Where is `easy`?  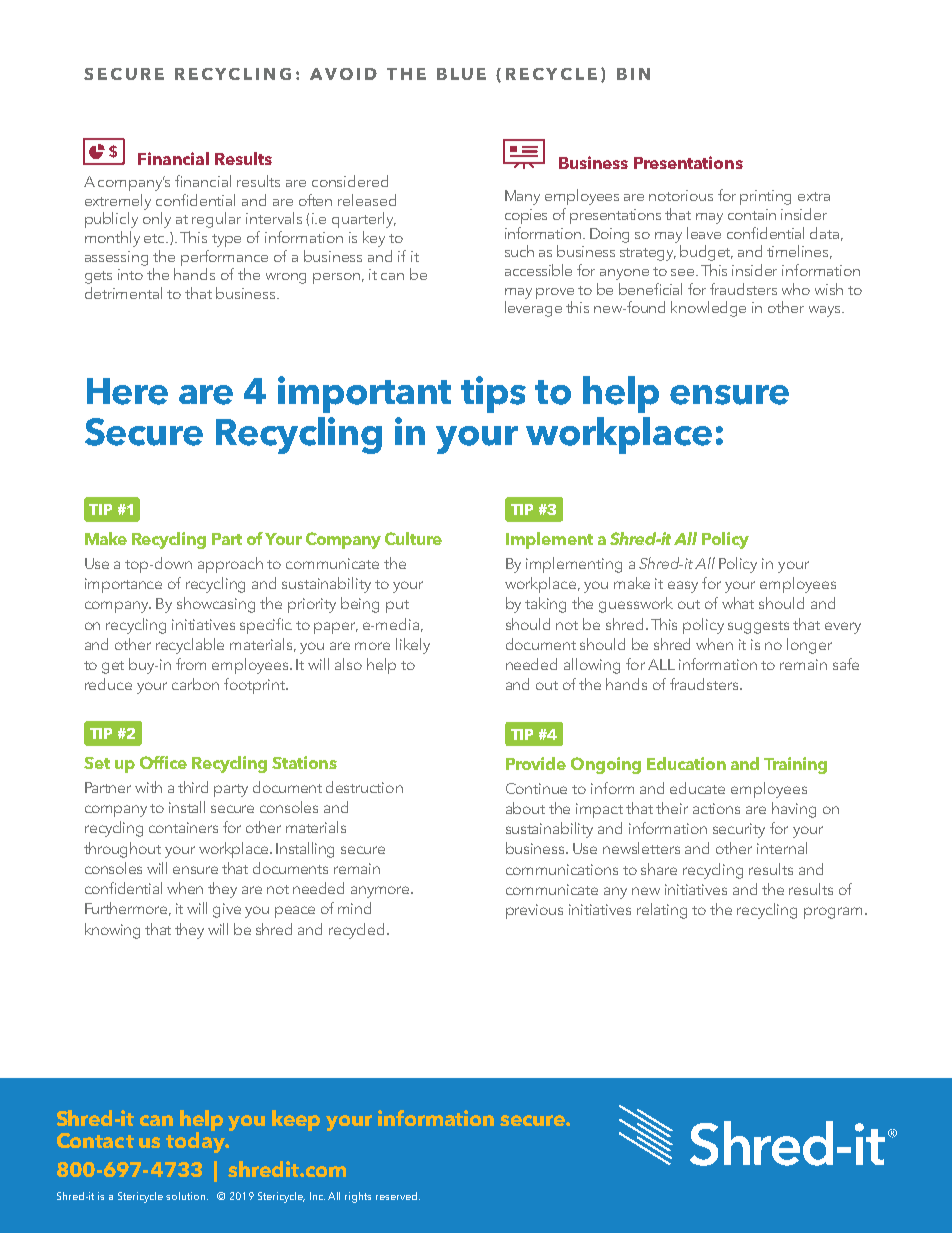
easy is located at coordinates (683, 587).
